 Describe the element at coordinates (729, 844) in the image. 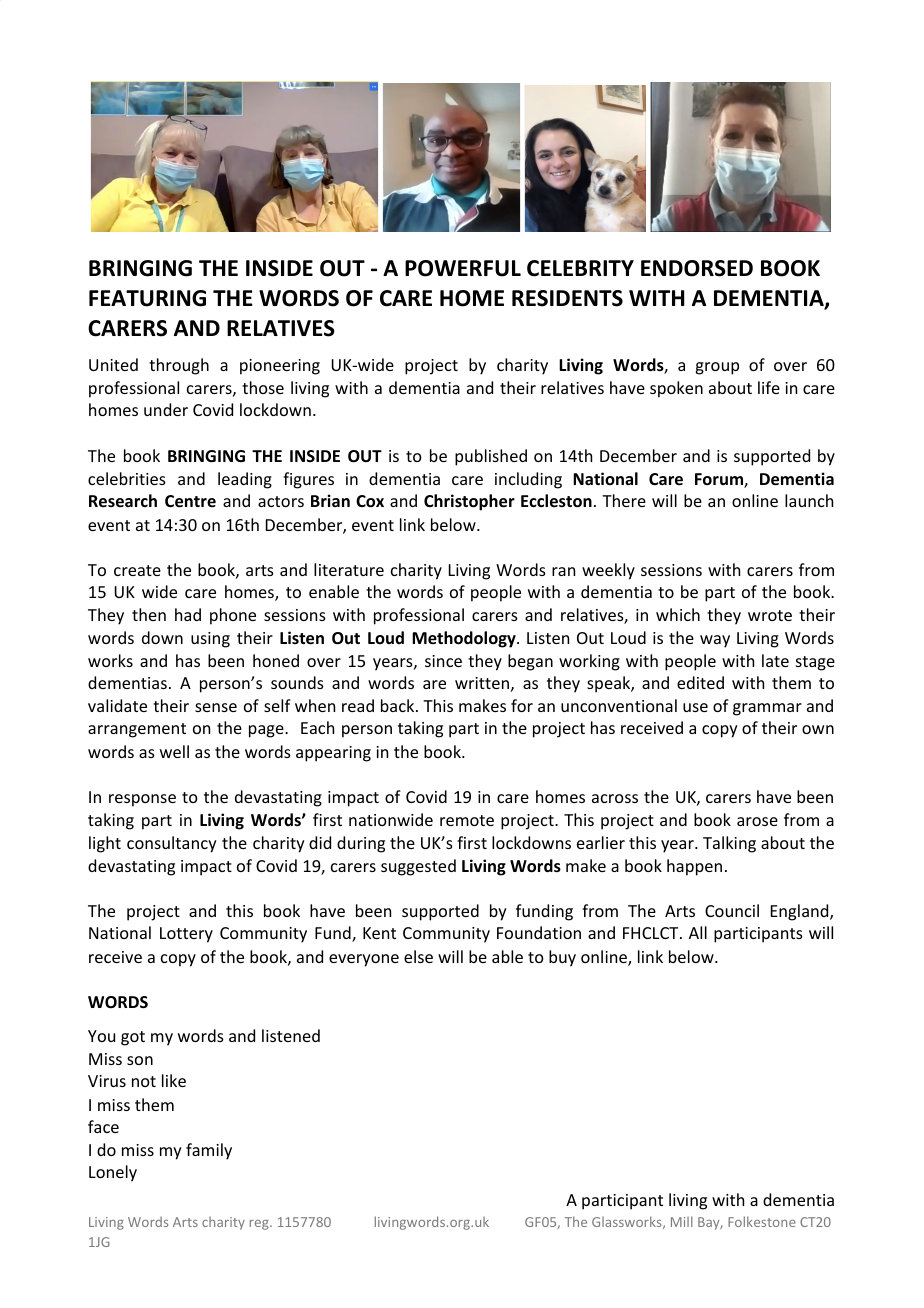

I see `Talking` at that location.
